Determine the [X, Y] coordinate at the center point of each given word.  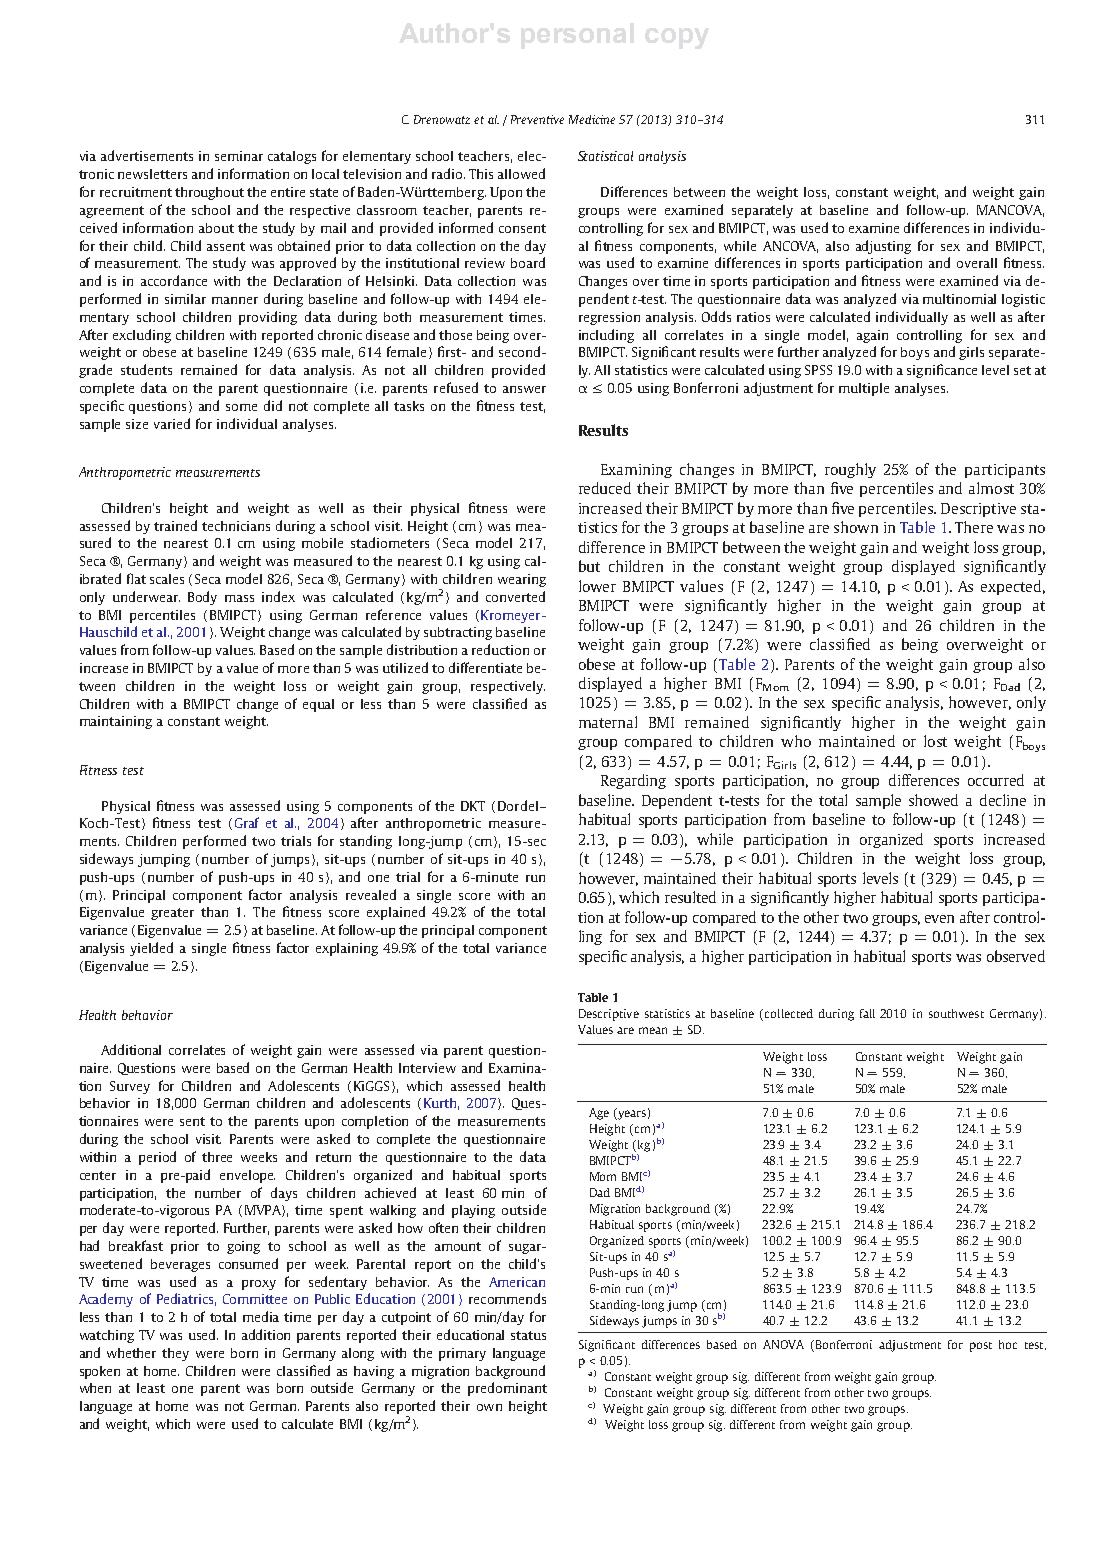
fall [867, 1013]
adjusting [883, 247]
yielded [151, 949]
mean [653, 1030]
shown [856, 527]
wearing [522, 580]
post [981, 1347]
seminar [239, 156]
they [175, 1354]
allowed [521, 173]
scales [167, 579]
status [528, 1335]
